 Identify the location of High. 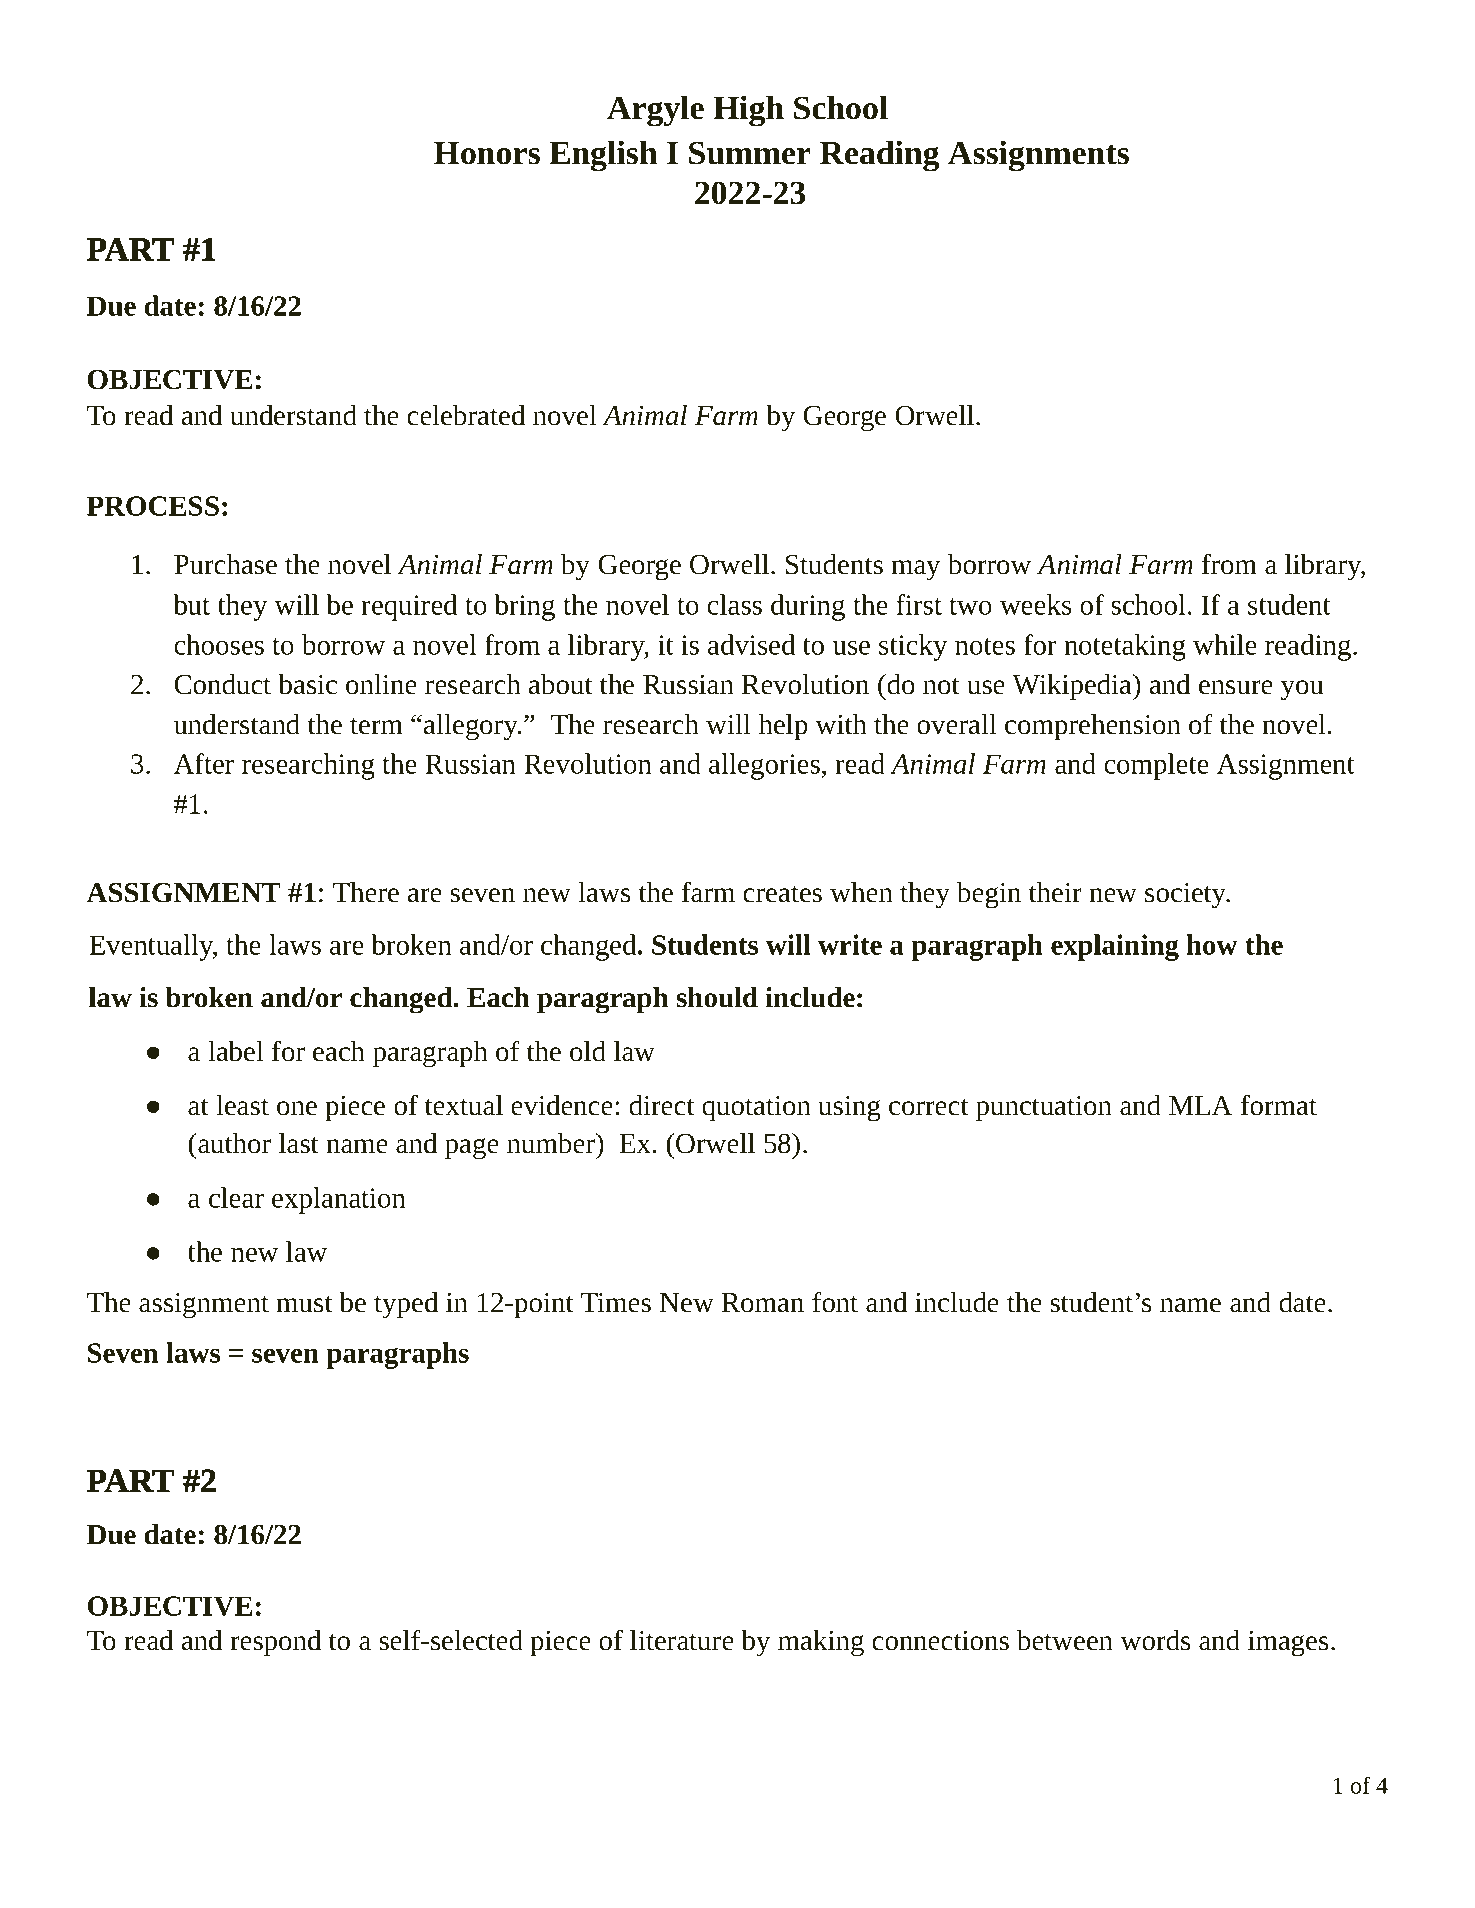
(748, 111).
